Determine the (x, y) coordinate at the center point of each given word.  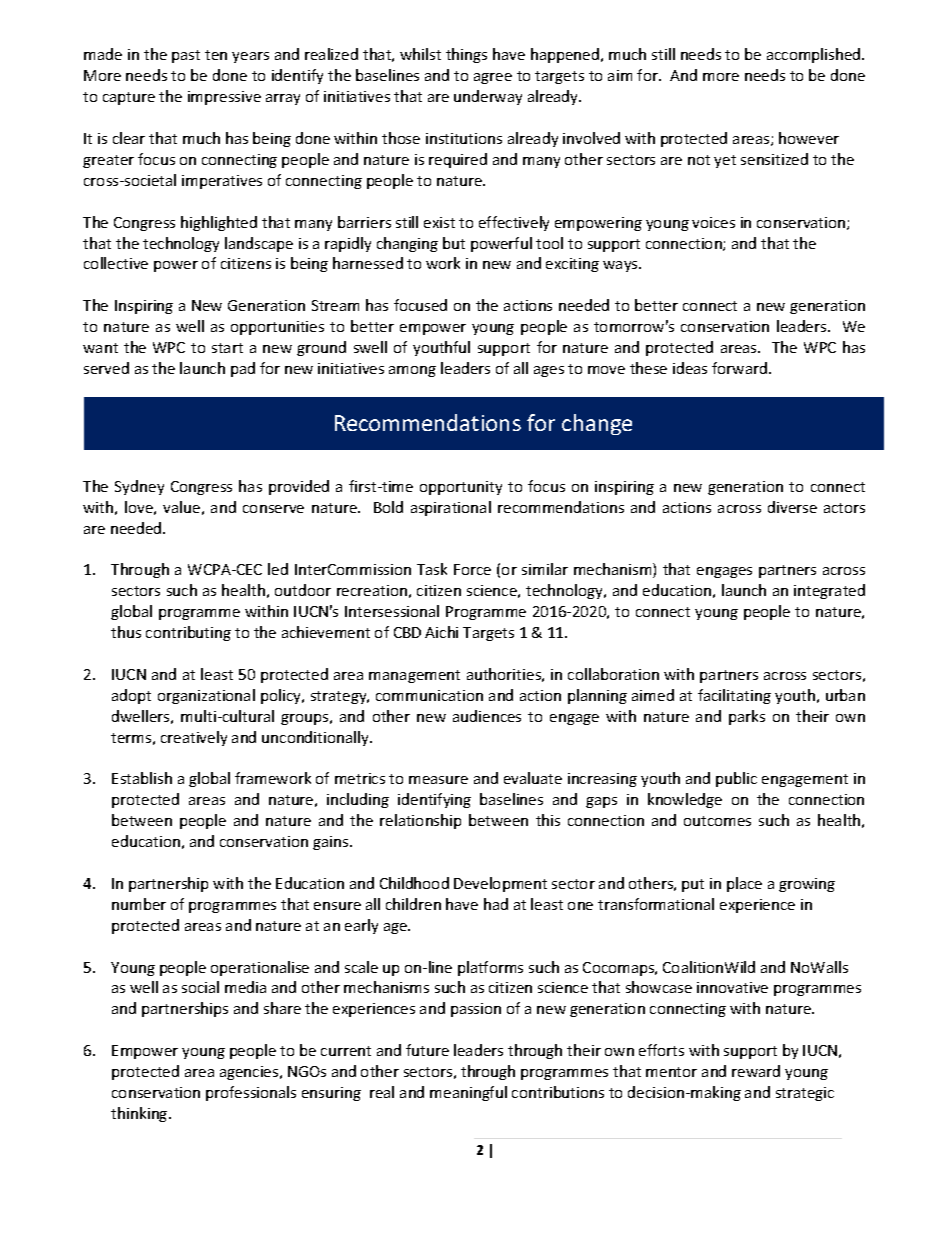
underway (488, 97)
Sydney (139, 487)
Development (500, 884)
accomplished (815, 55)
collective (116, 263)
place (744, 884)
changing (407, 244)
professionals (251, 1093)
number (139, 904)
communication (429, 695)
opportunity (461, 488)
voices (713, 222)
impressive (224, 98)
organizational (206, 696)
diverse (792, 507)
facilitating (734, 696)
